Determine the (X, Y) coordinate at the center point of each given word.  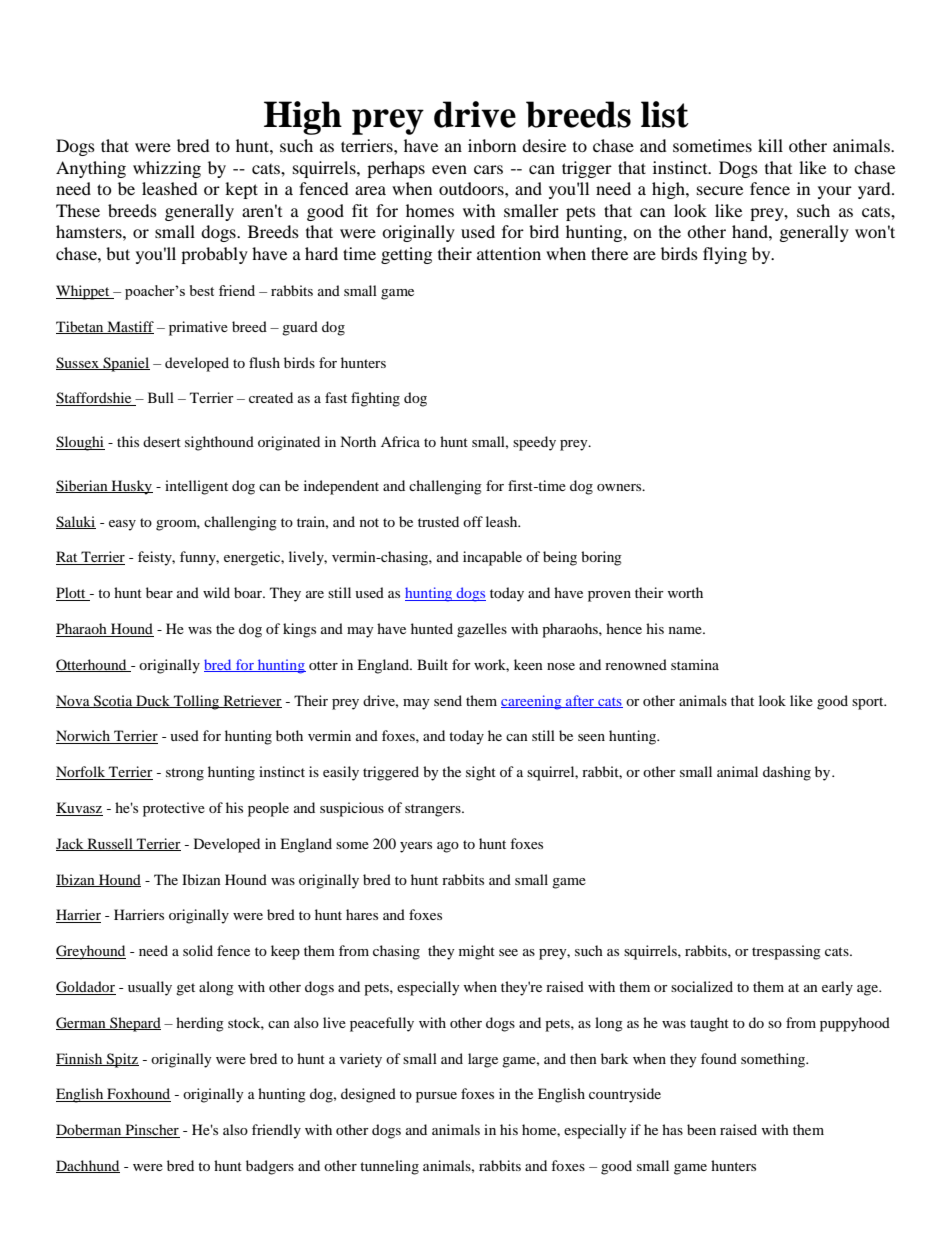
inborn (492, 145)
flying (725, 255)
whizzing (167, 169)
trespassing (786, 952)
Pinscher (151, 1131)
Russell (110, 844)
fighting (375, 399)
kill (770, 145)
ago (448, 847)
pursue (436, 1097)
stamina (695, 664)
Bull (161, 397)
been (701, 1129)
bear (159, 592)
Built (432, 664)
